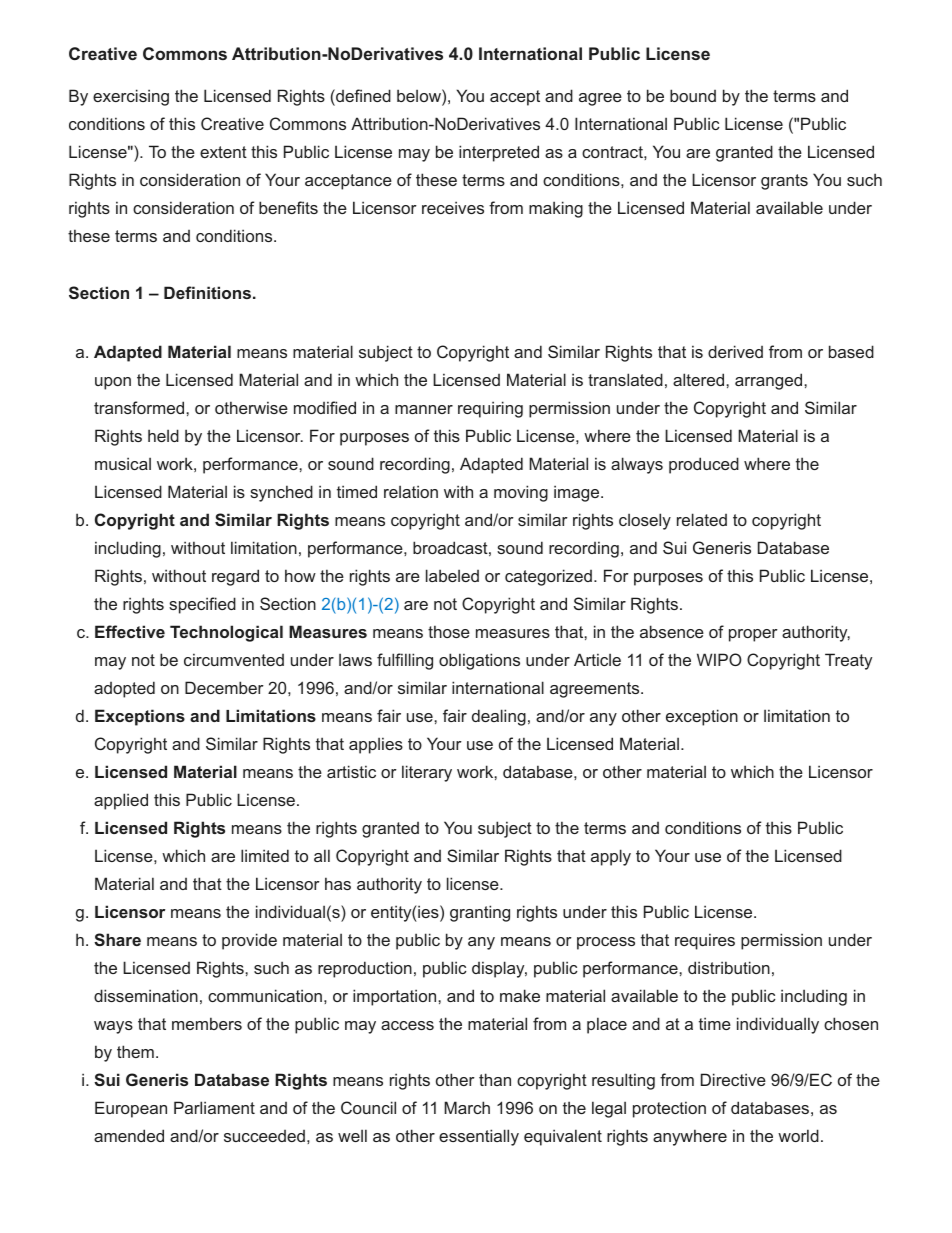 The width and height of the screenshot is (952, 1233). What do you see at coordinates (499, 153) in the screenshot?
I see `interpreted` at bounding box center [499, 153].
